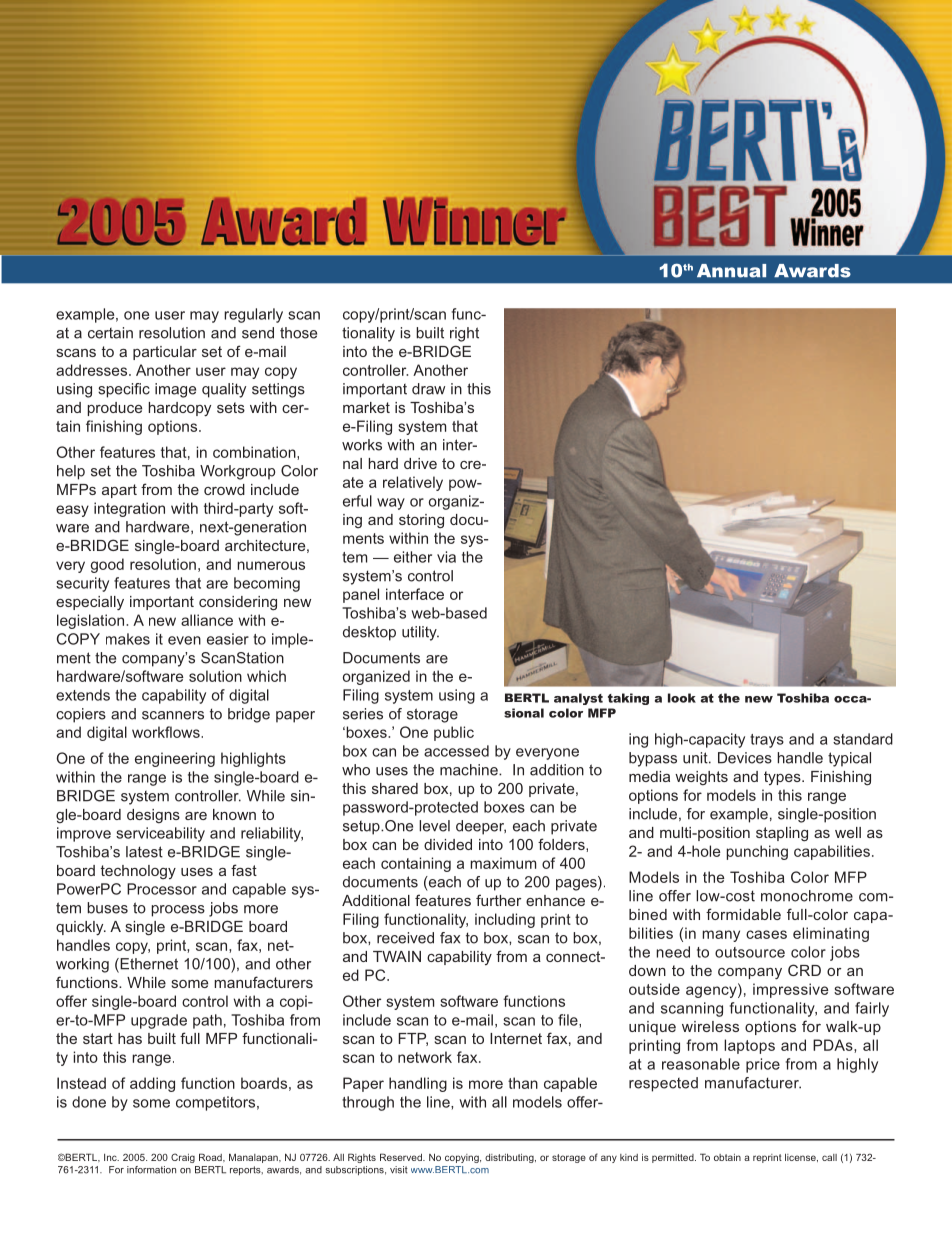 The height and width of the screenshot is (1233, 952). I want to click on Craig, so click(183, 1158).
